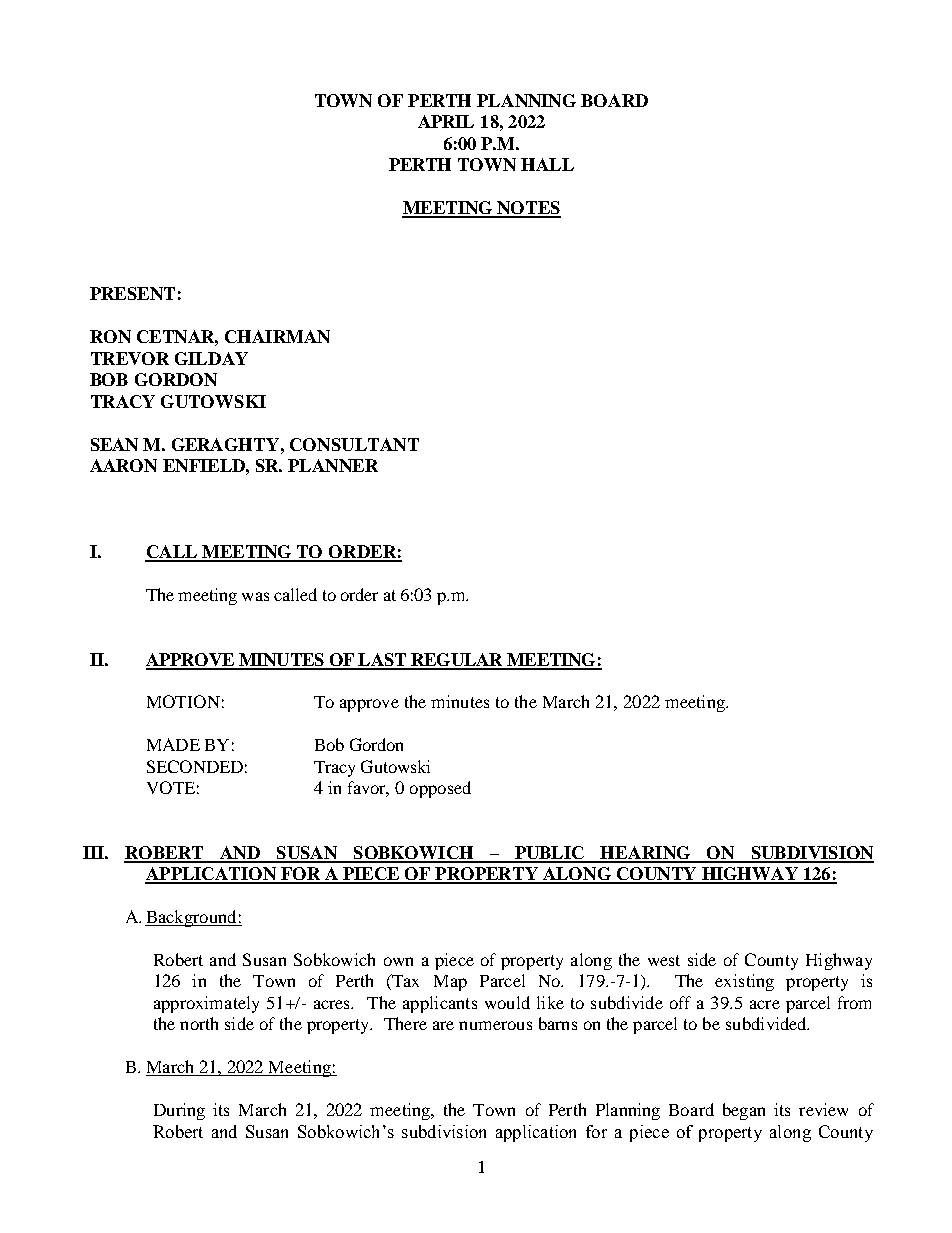 The height and width of the screenshot is (1233, 952). What do you see at coordinates (123, 465) in the screenshot?
I see `AARON` at bounding box center [123, 465].
